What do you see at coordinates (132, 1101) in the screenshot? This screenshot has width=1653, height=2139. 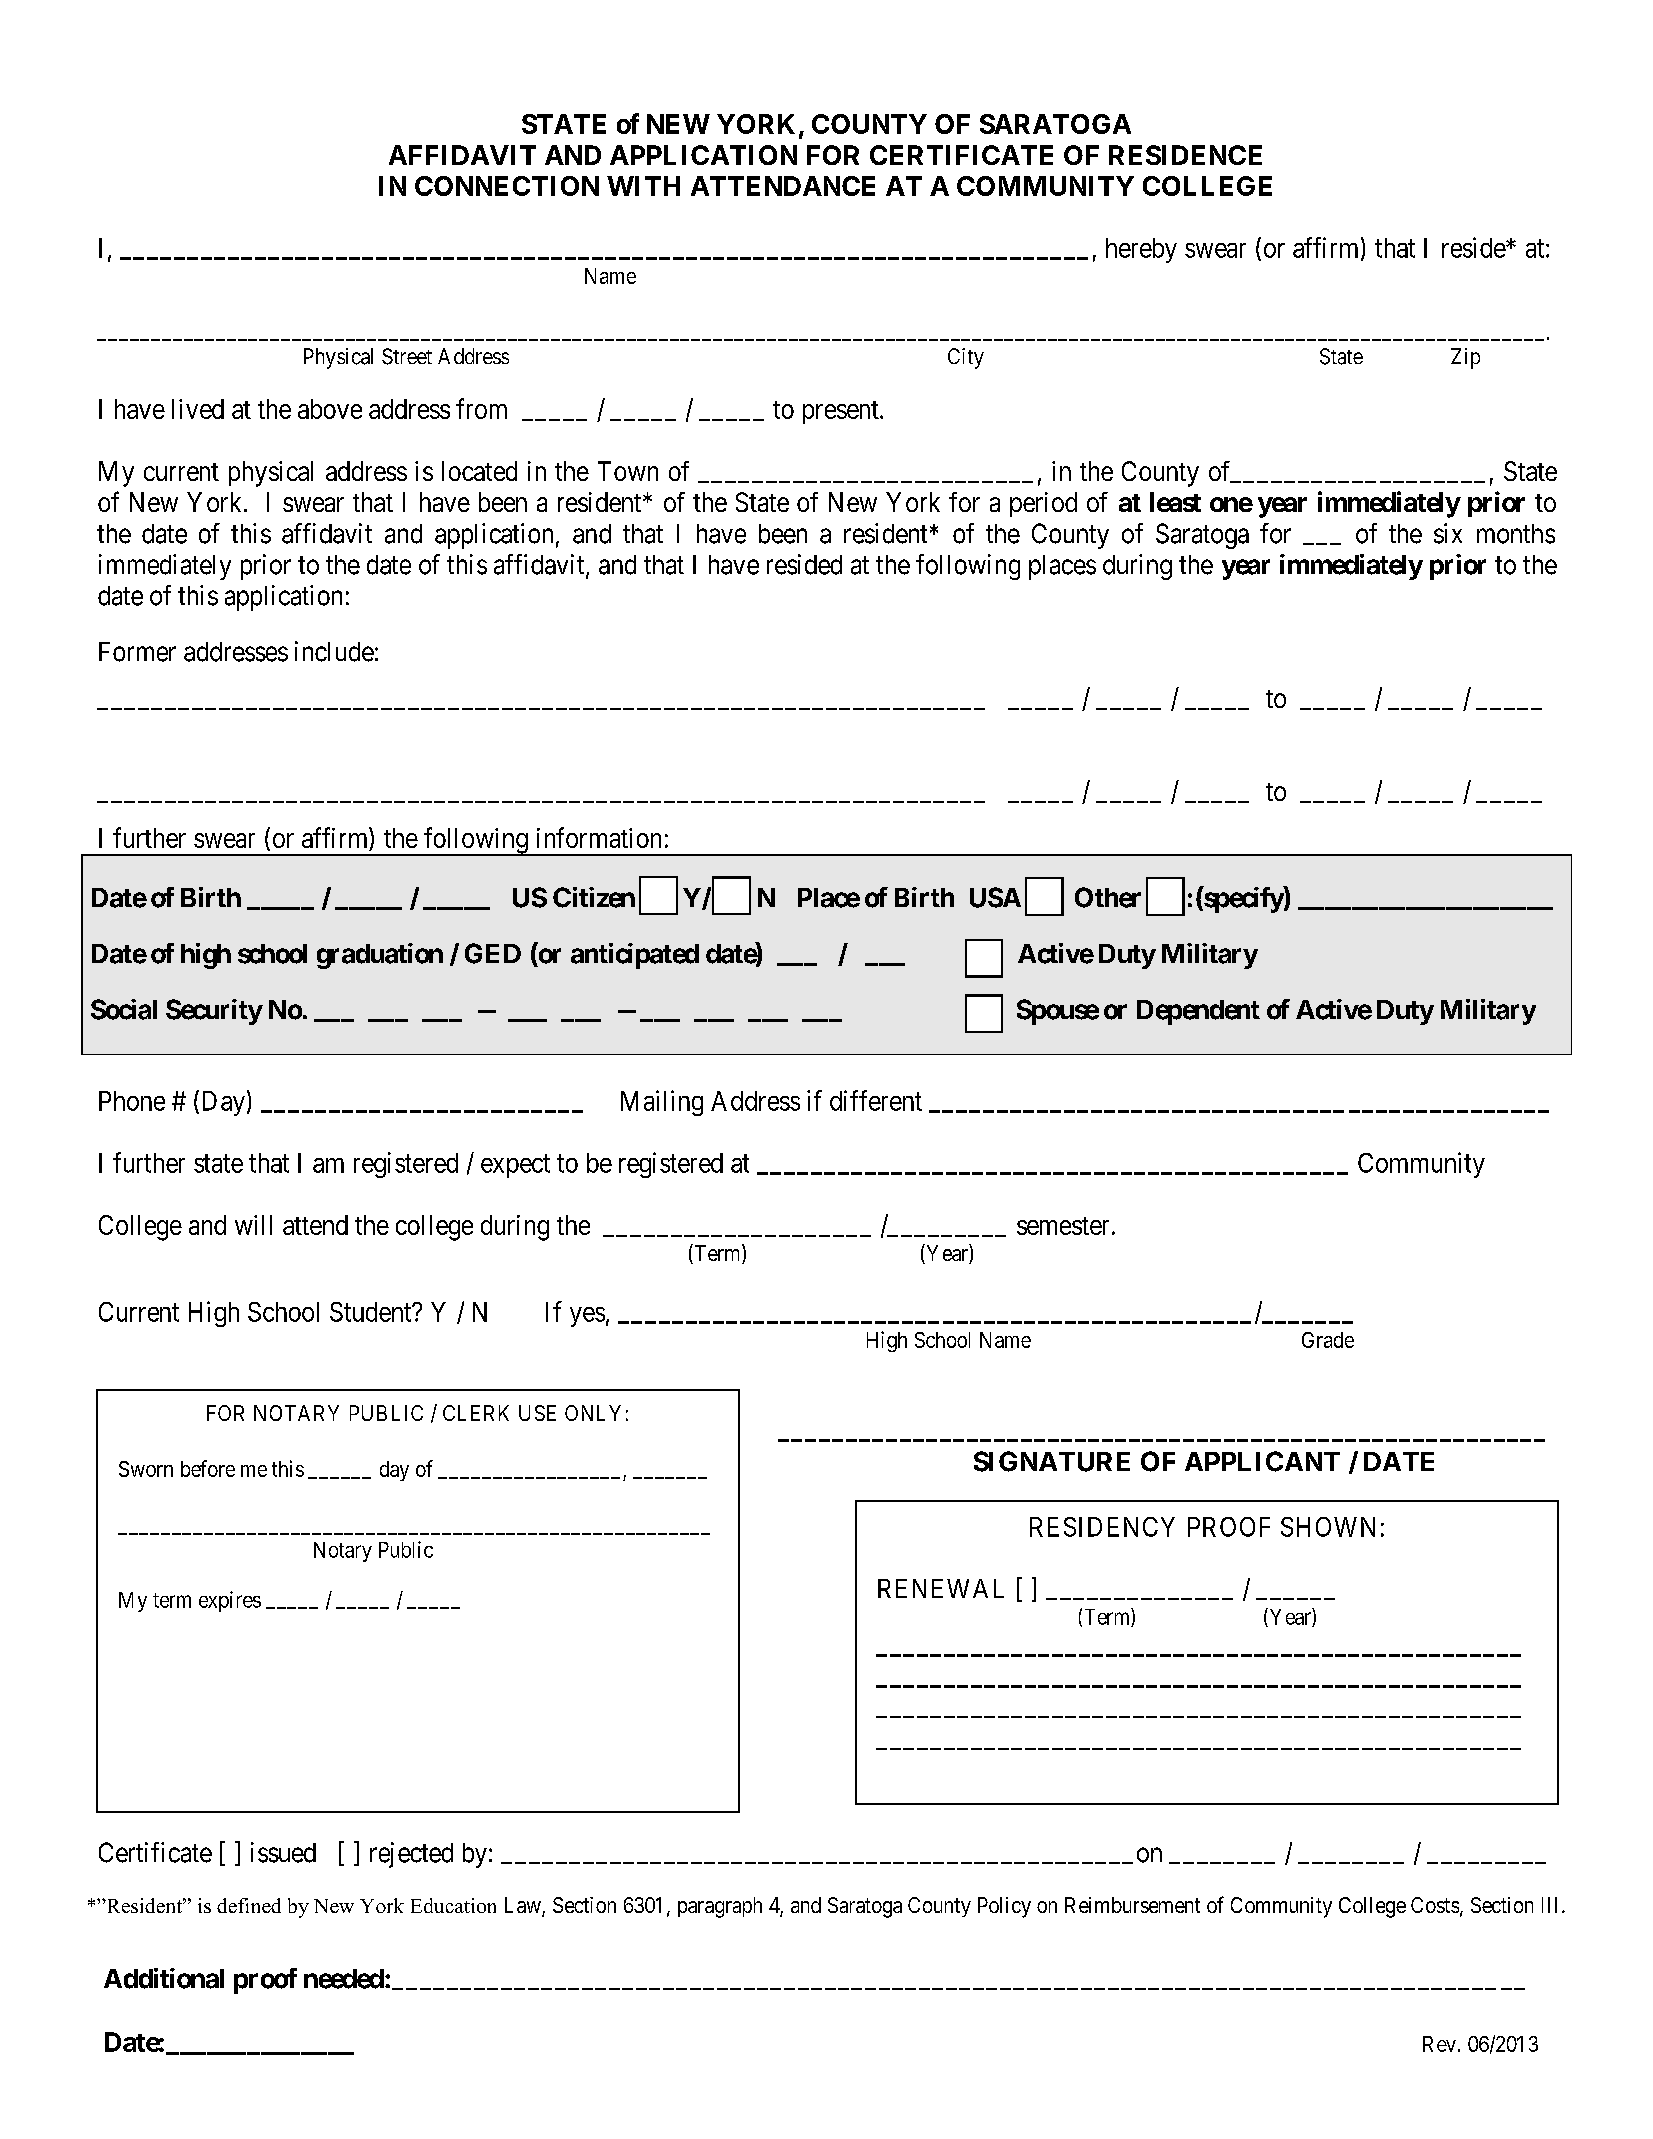 I see `Phone` at bounding box center [132, 1101].
